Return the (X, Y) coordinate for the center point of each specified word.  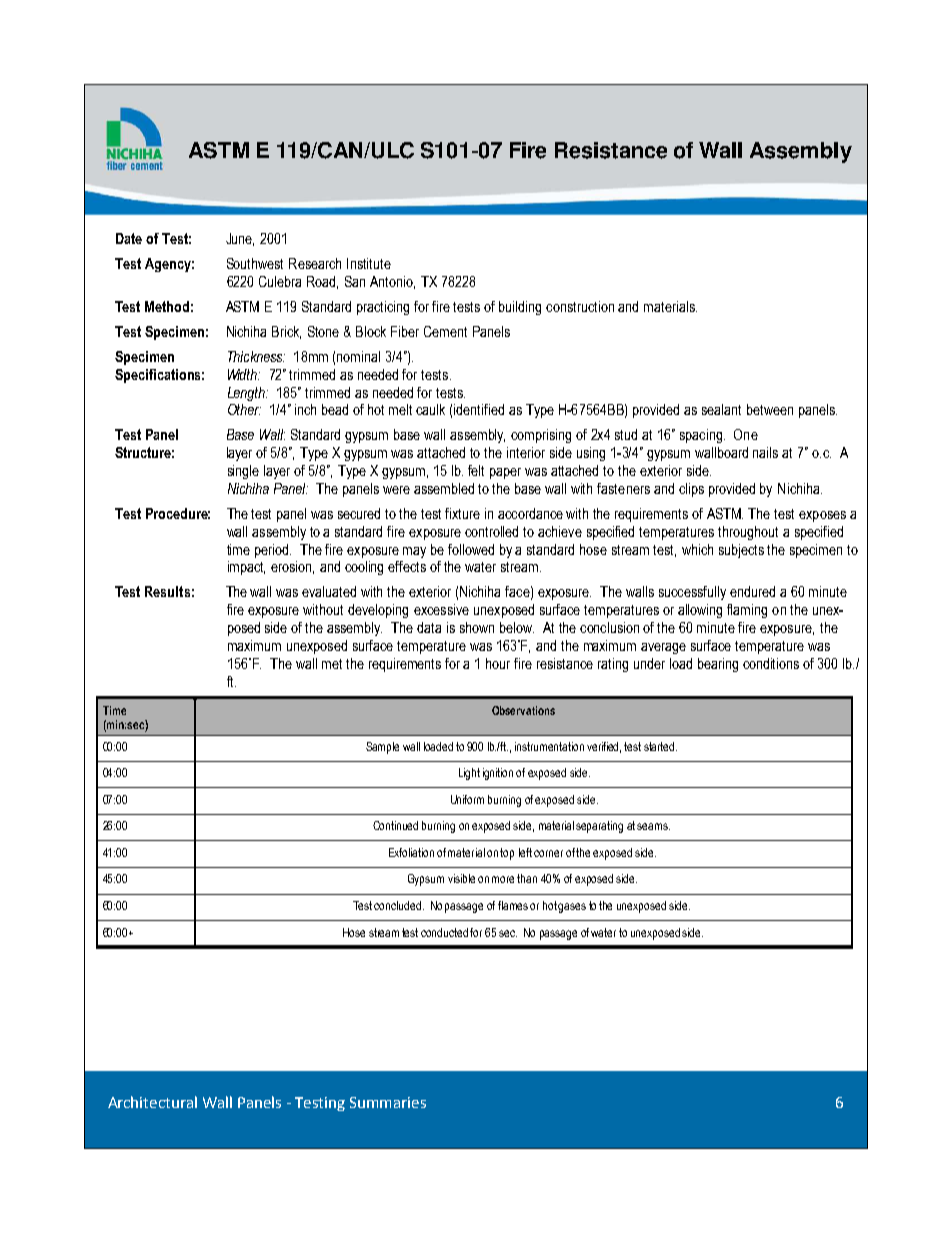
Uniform (467, 799)
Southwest (255, 263)
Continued (395, 825)
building (520, 308)
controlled (491, 531)
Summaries (388, 1102)
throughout (748, 533)
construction (580, 306)
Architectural (152, 1102)
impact (246, 568)
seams (653, 826)
